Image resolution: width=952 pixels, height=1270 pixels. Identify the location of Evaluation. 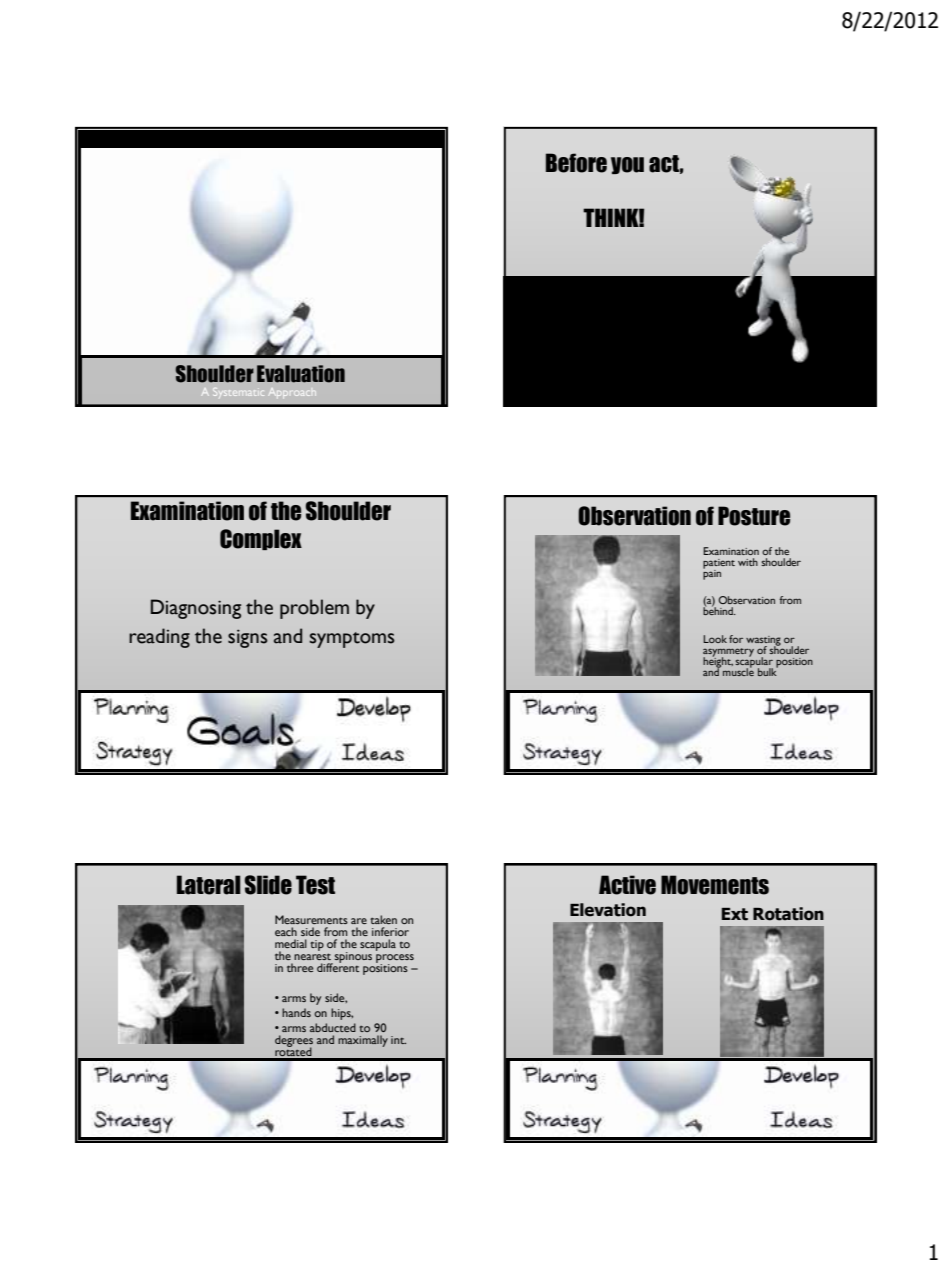
(301, 374).
